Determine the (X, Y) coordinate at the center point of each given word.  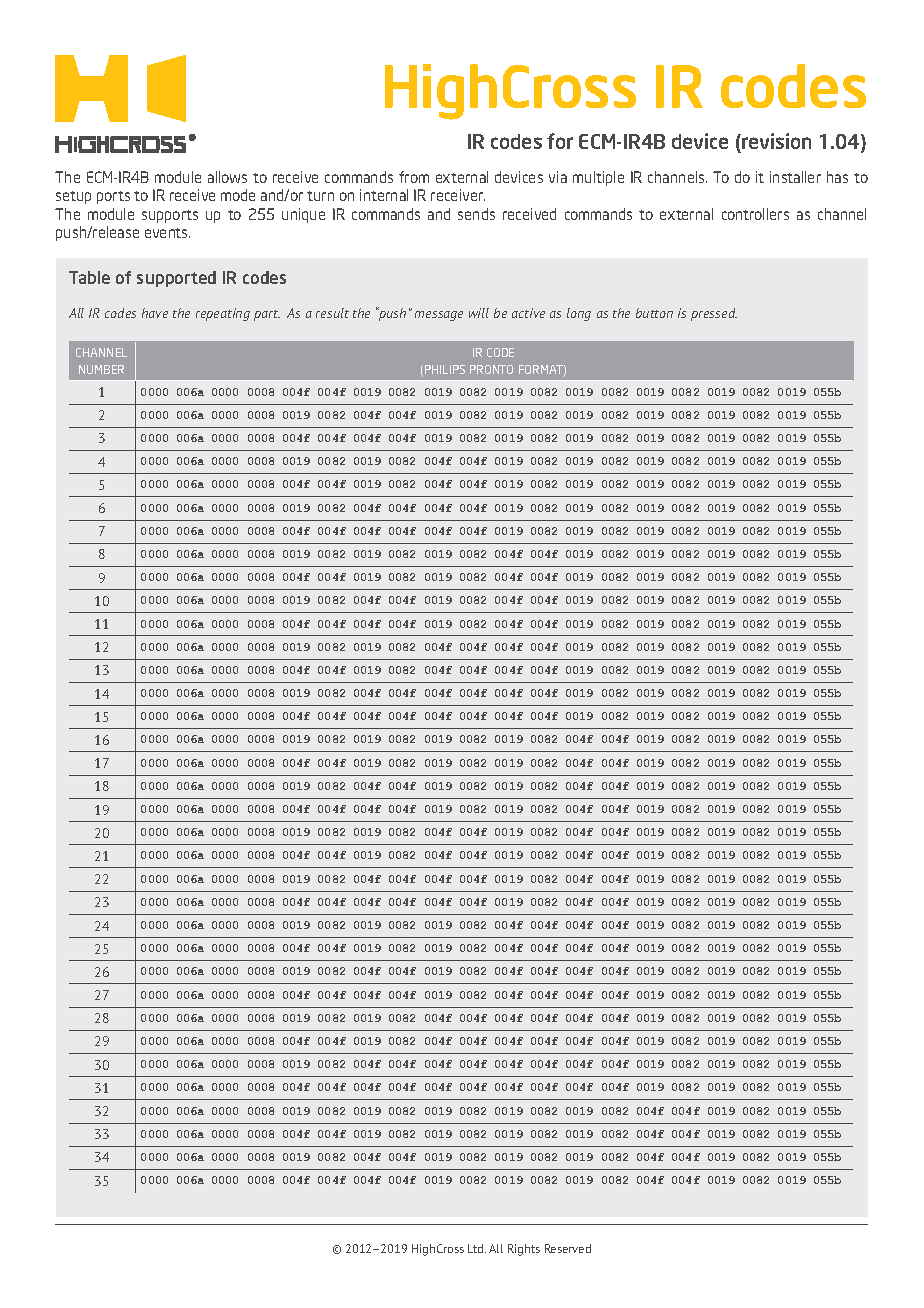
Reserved (568, 1248)
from (414, 177)
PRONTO (491, 369)
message (439, 316)
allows (227, 177)
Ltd (477, 1248)
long (579, 314)
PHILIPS (445, 369)
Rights (524, 1250)
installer (795, 177)
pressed (714, 314)
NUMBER (101, 369)
